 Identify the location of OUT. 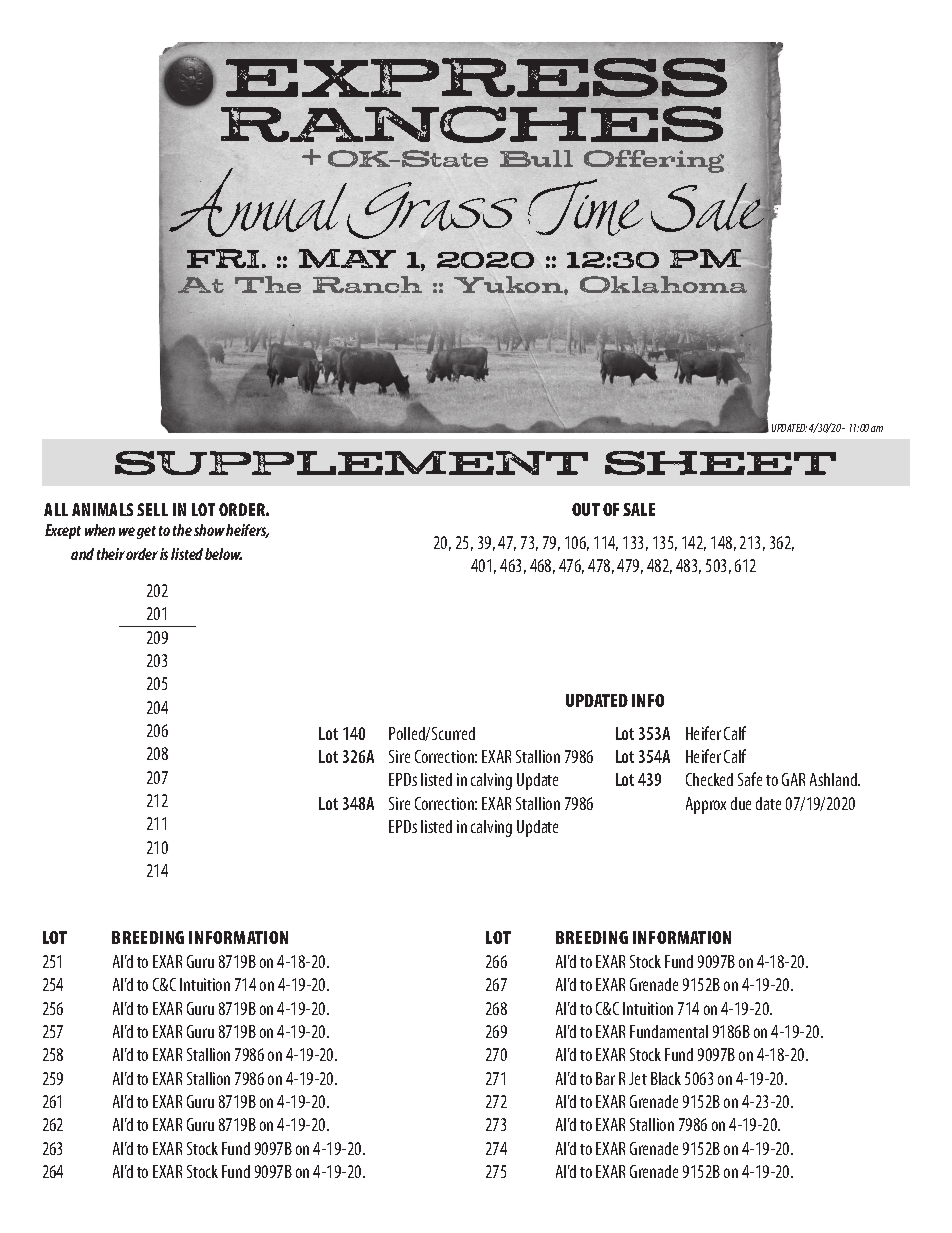
(586, 509).
